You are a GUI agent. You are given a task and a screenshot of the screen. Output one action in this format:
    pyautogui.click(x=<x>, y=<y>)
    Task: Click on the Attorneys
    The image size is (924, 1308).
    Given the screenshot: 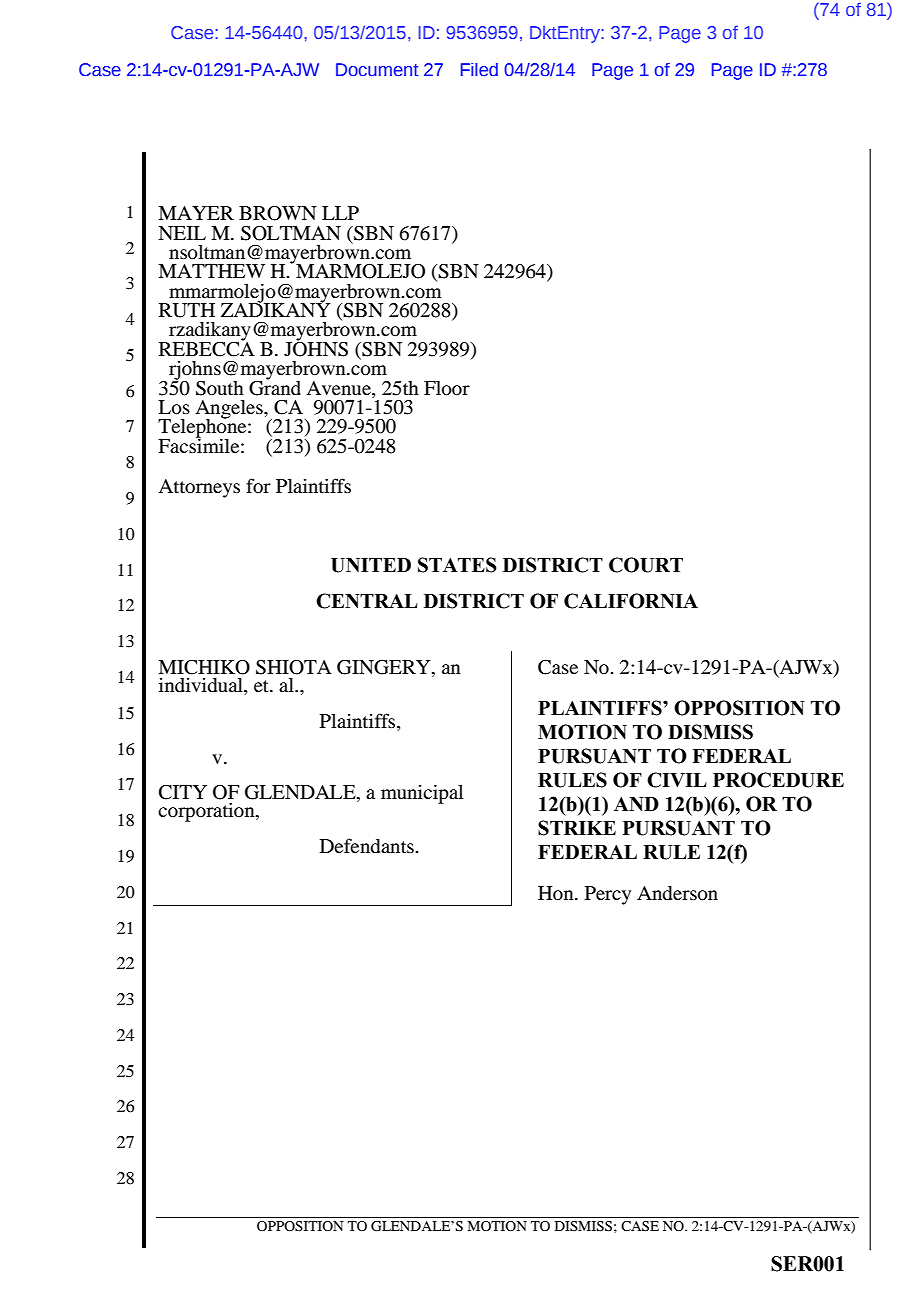 What is the action you would take?
    pyautogui.click(x=199, y=488)
